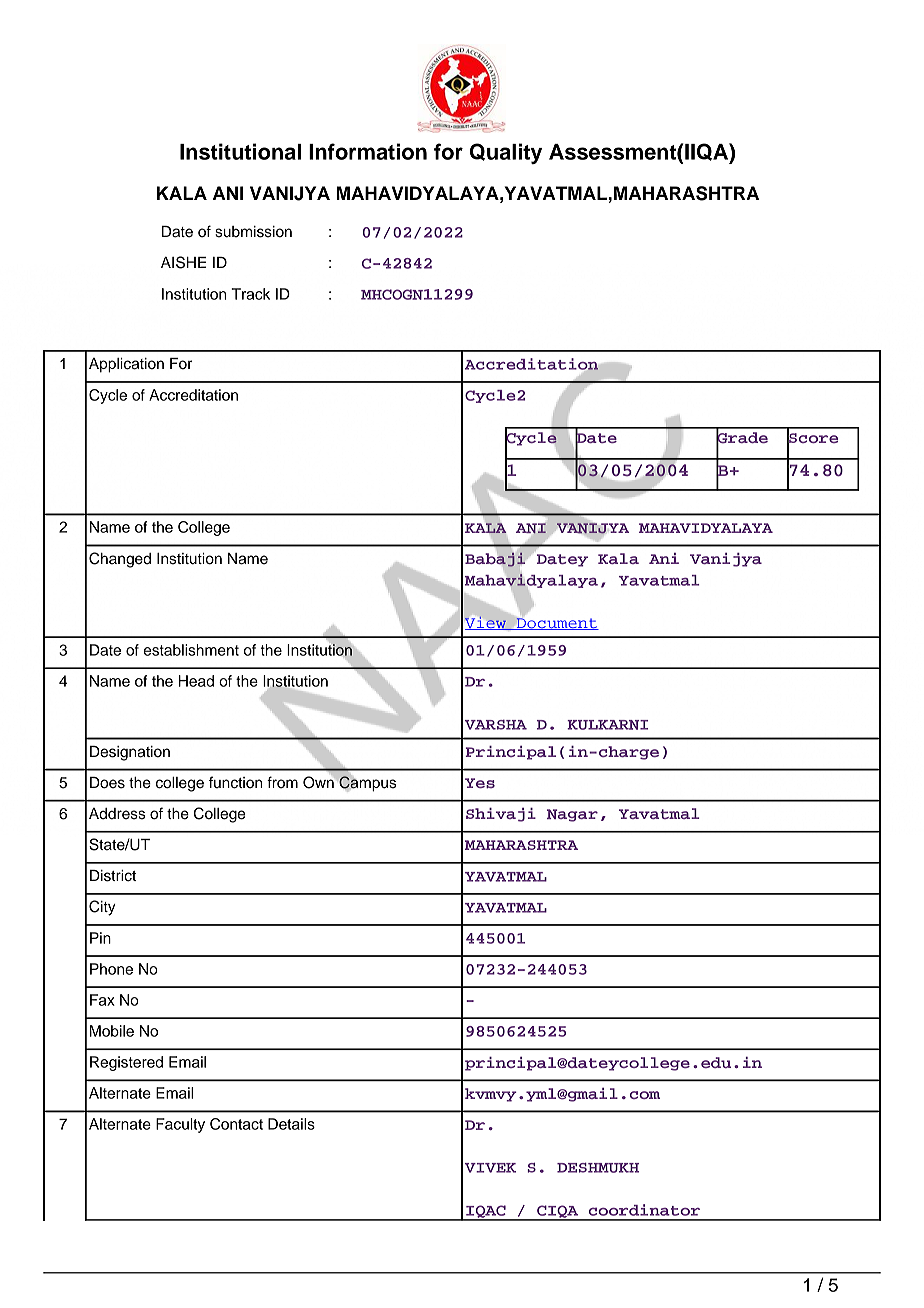  I want to click on from, so click(282, 782).
